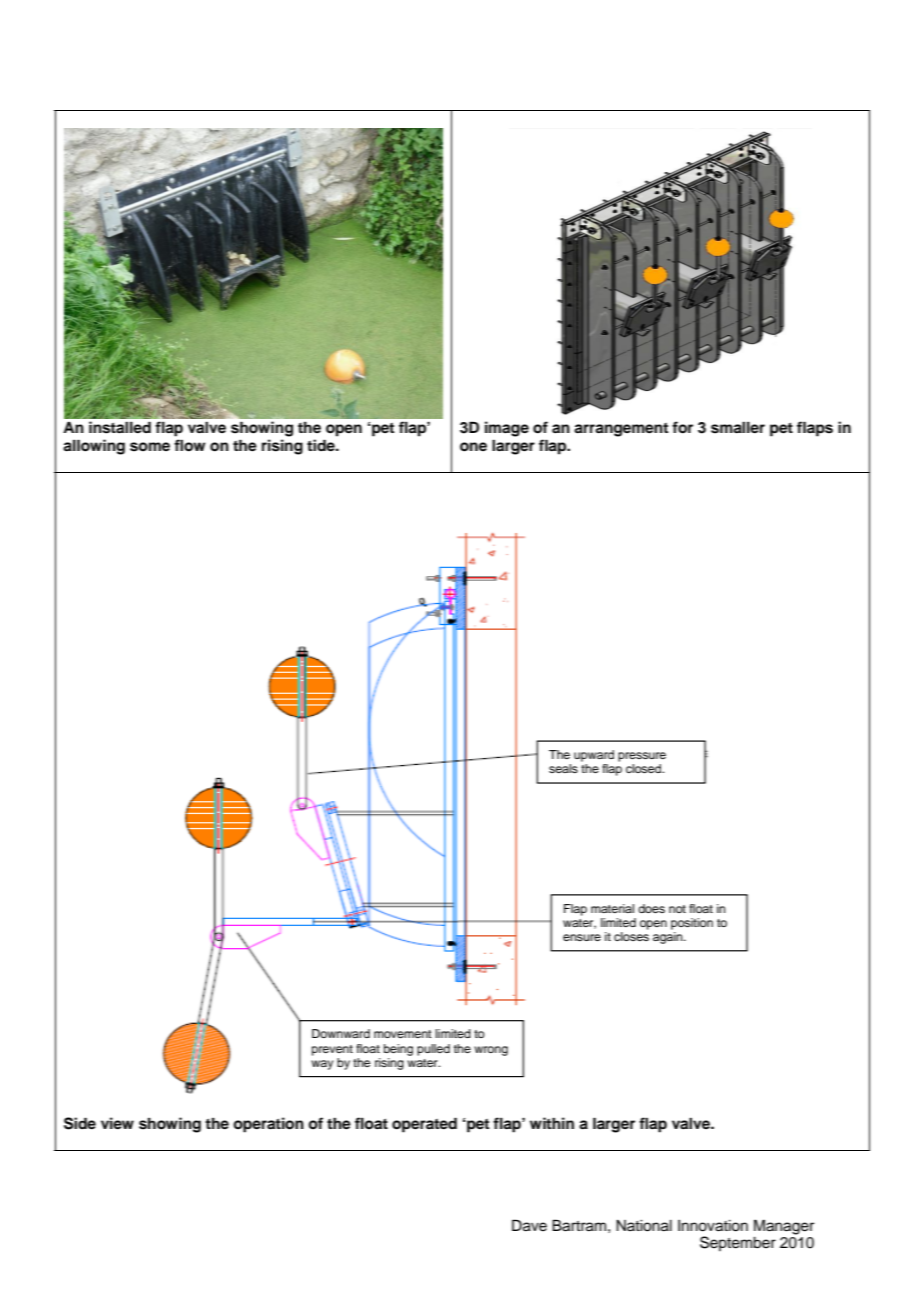  I want to click on for, so click(682, 427).
